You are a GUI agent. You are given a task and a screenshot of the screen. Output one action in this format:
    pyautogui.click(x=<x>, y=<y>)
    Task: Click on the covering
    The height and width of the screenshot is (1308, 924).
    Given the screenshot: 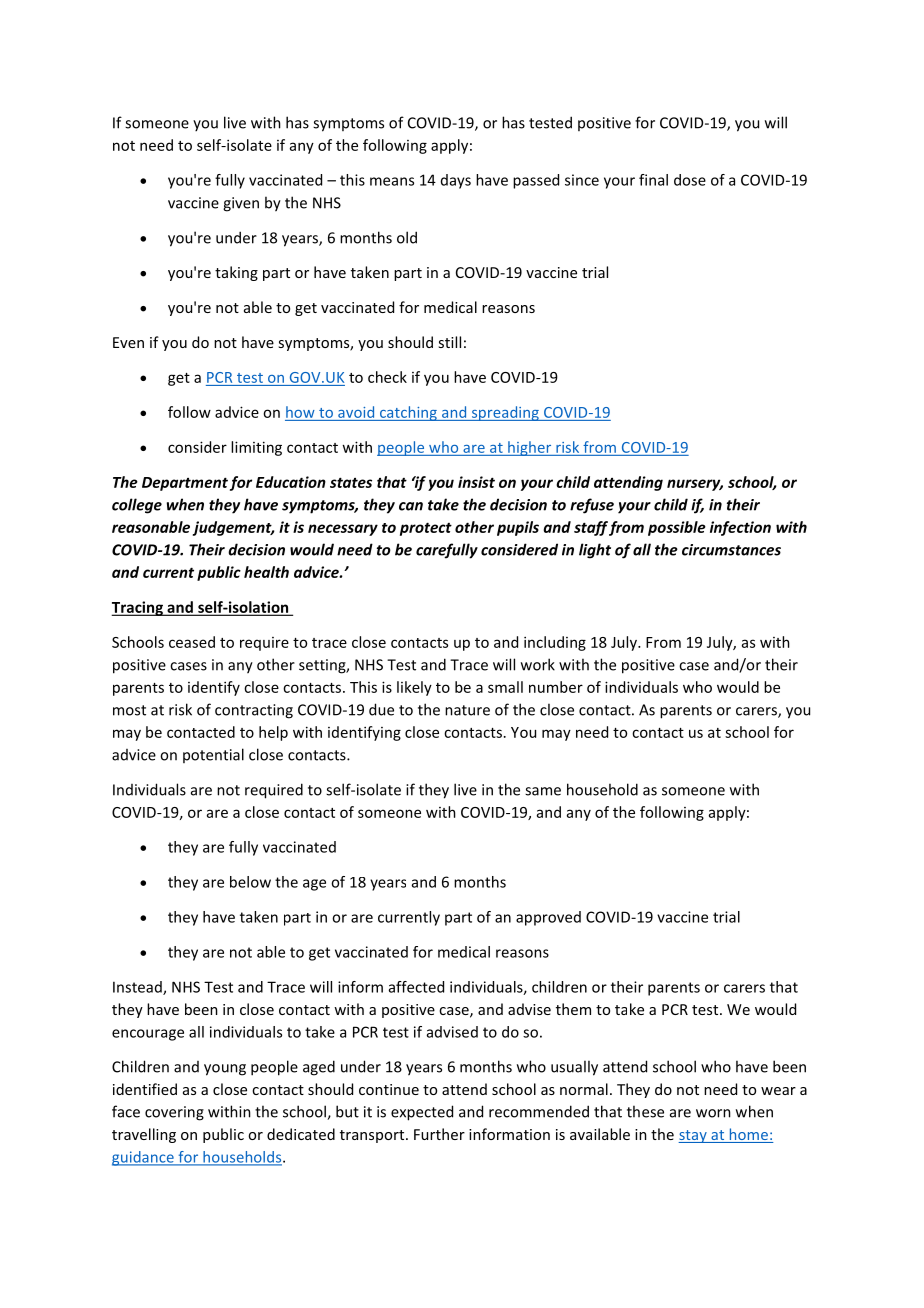 What is the action you would take?
    pyautogui.click(x=174, y=1113)
